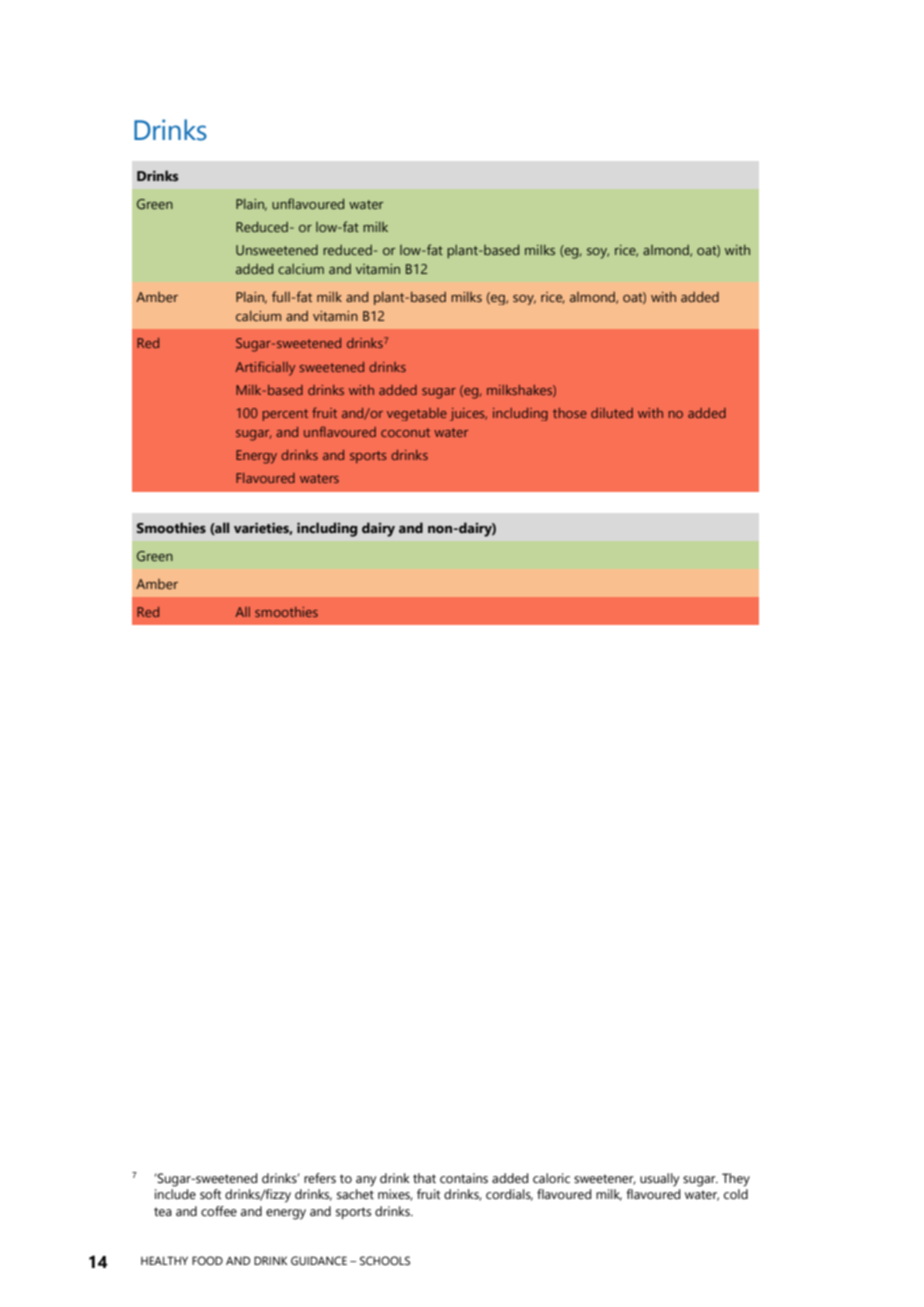  I want to click on refers, so click(320, 1178).
